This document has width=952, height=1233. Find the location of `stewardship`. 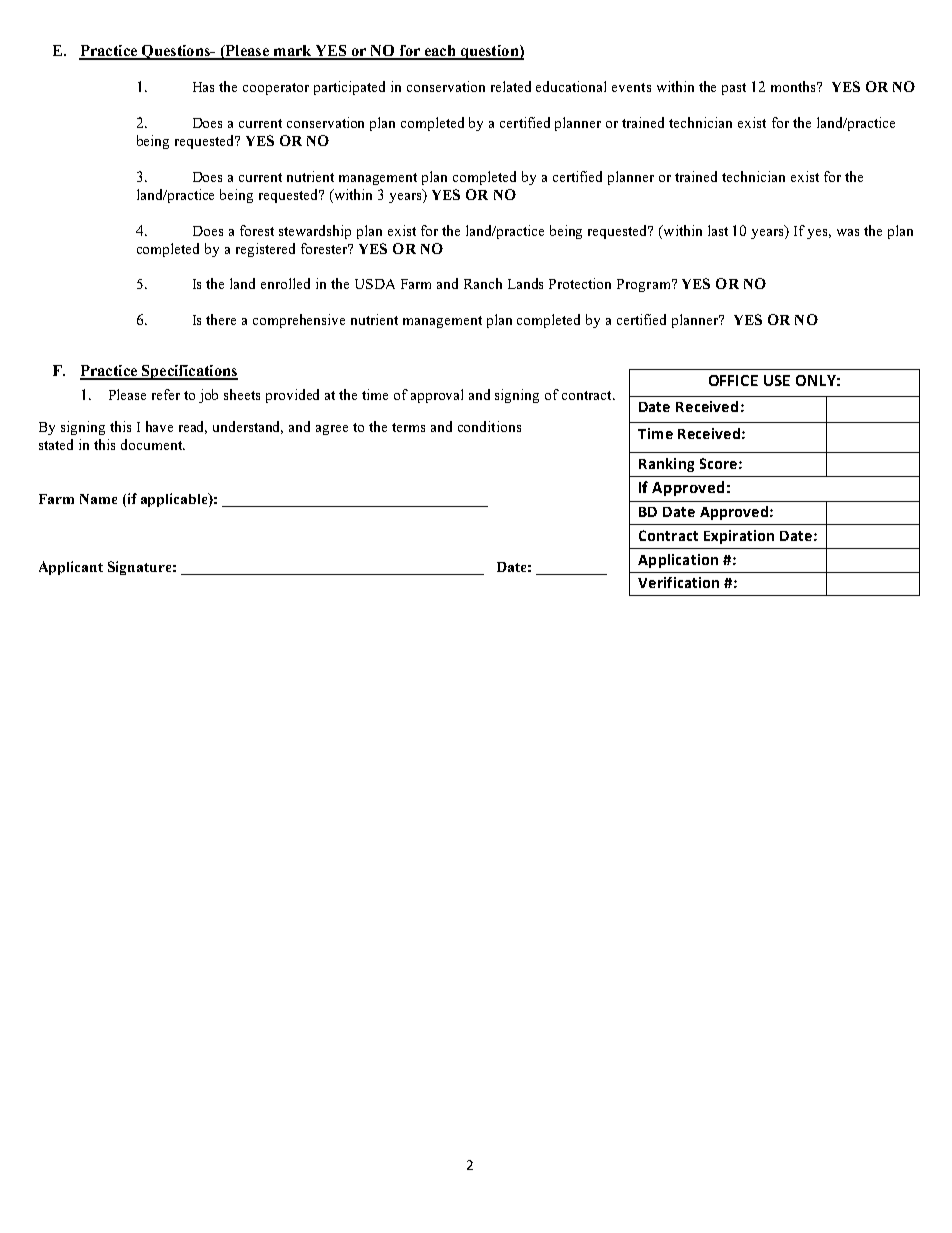

stewardship is located at coordinates (315, 232).
